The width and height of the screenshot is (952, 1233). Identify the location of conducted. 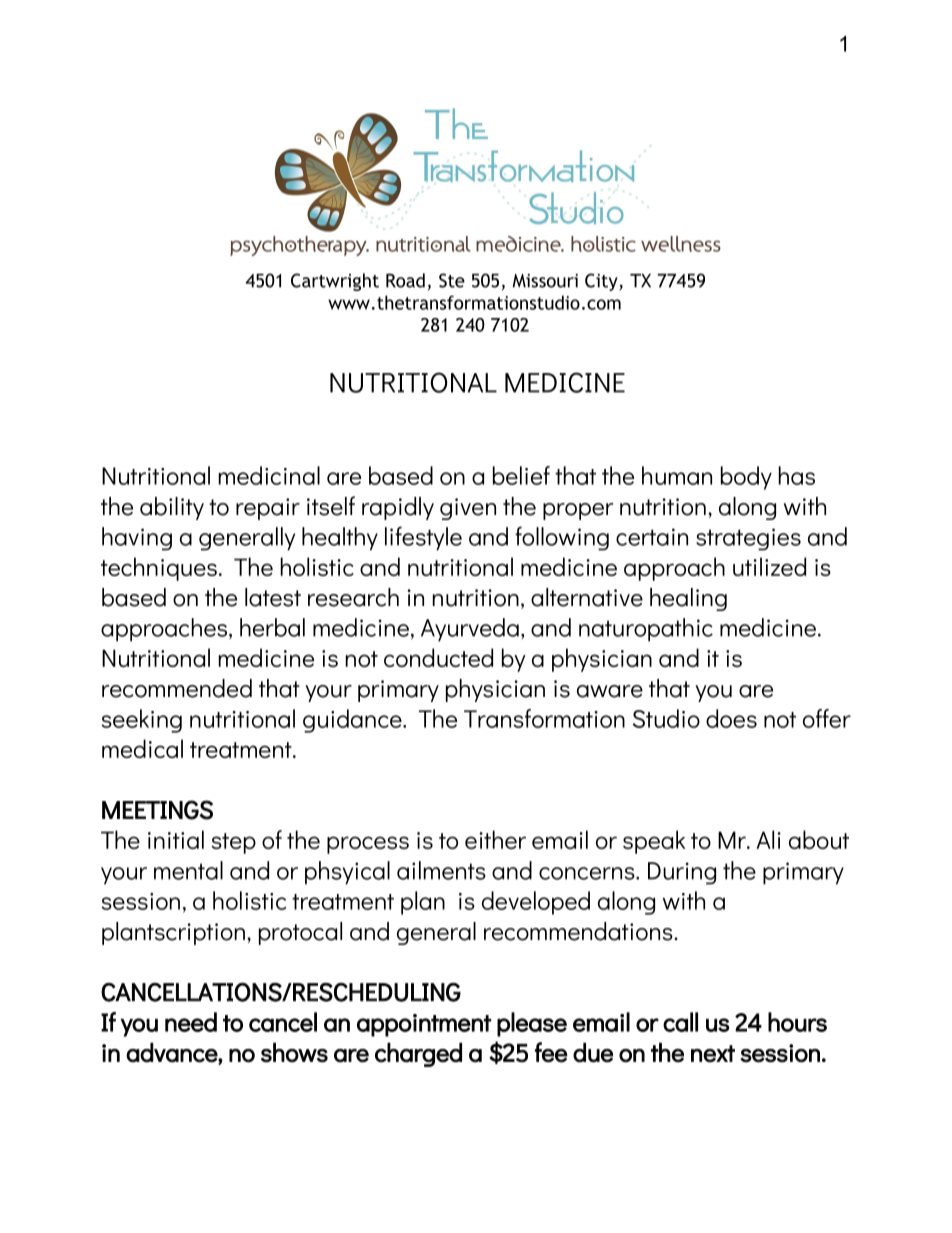
(438, 657).
